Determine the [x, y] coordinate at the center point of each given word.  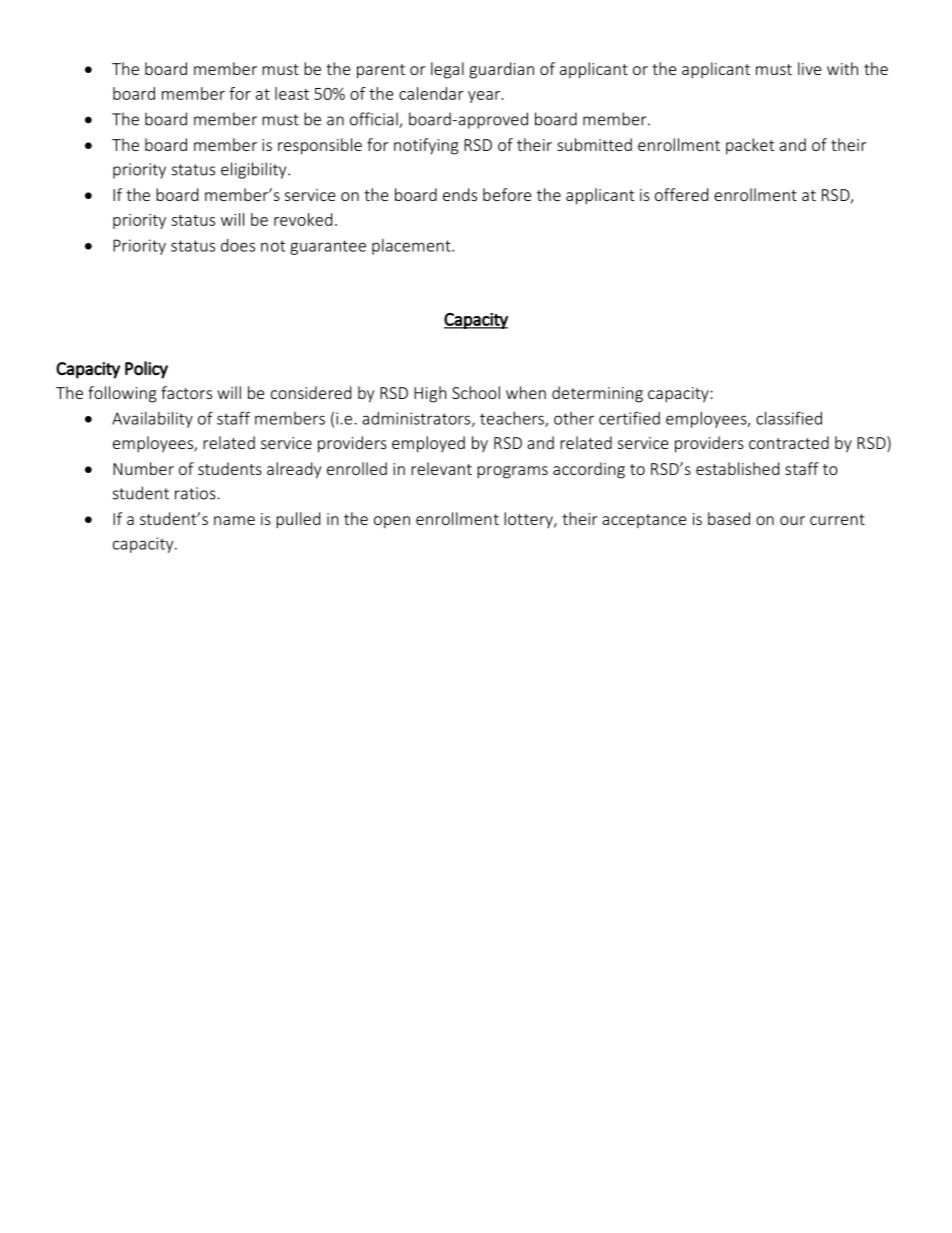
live [809, 68]
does [238, 245]
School [476, 392]
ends [460, 194]
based [729, 518]
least [292, 93]
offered [681, 194]
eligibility [255, 170]
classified [789, 418]
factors [186, 392]
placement [412, 247]
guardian [501, 70]
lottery [529, 520]
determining [597, 394]
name [234, 520]
